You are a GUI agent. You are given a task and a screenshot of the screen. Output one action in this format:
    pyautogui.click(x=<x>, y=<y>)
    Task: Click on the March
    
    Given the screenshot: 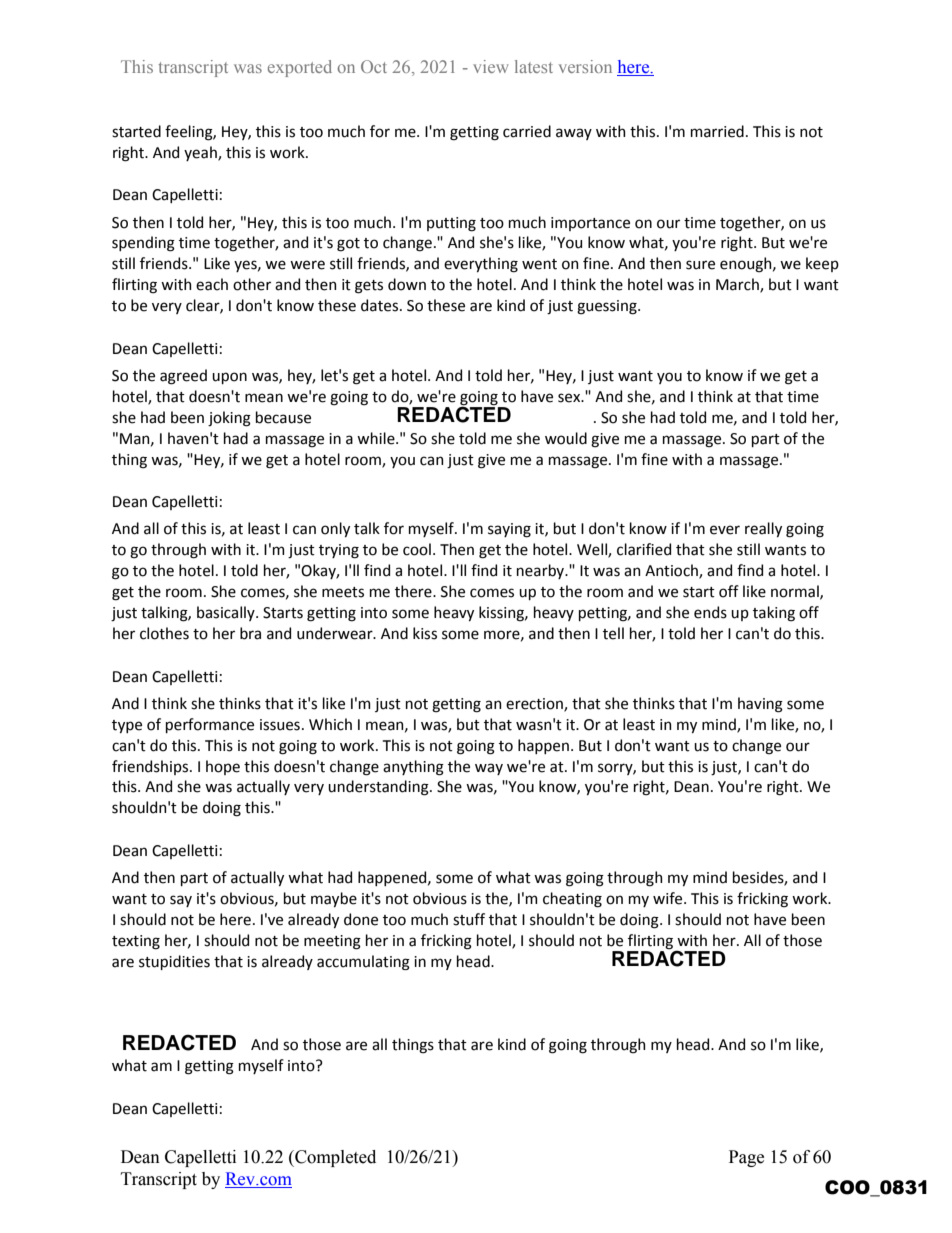 What is the action you would take?
    pyautogui.click(x=738, y=285)
